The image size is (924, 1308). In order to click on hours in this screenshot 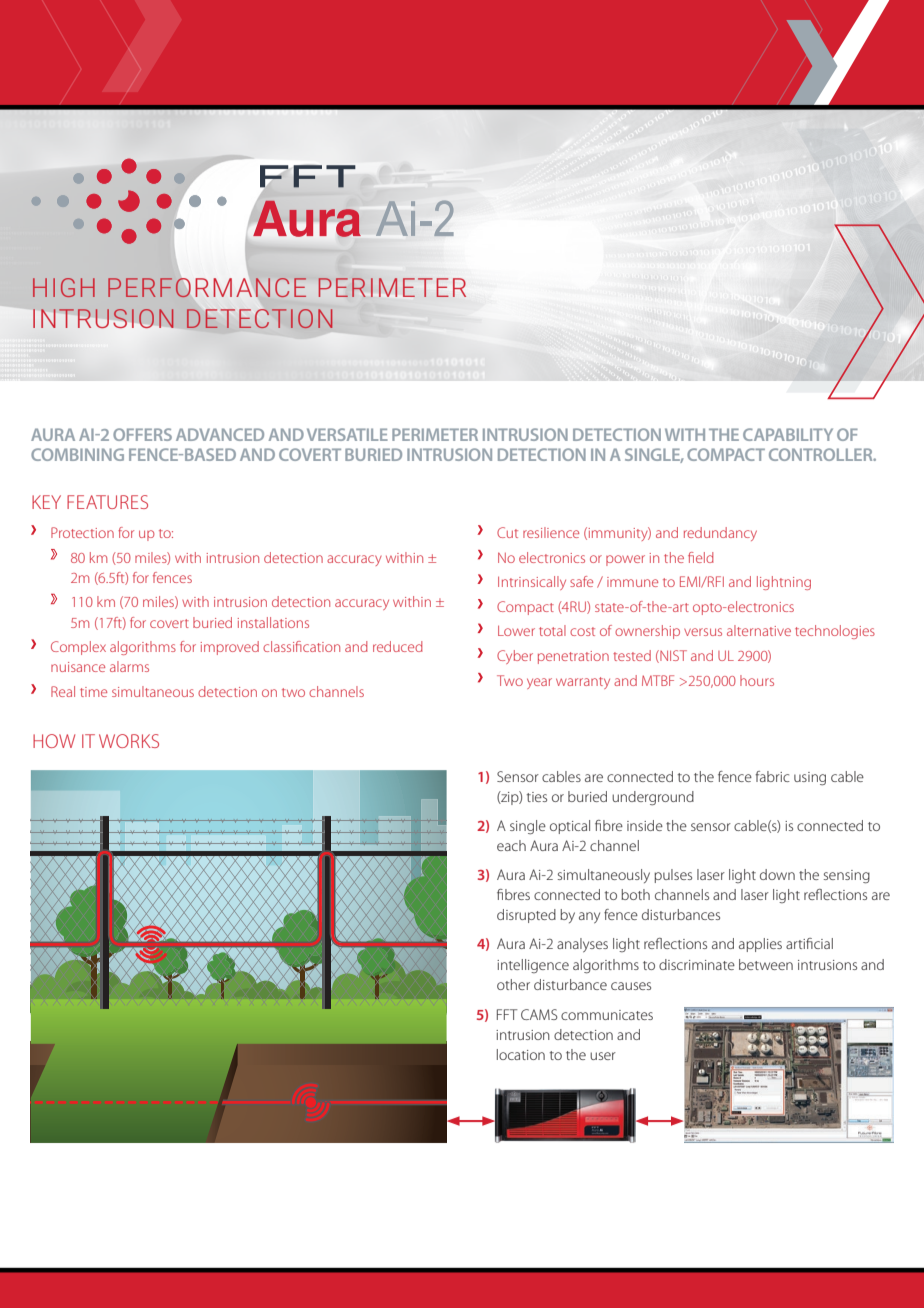, I will do `click(757, 680)`.
